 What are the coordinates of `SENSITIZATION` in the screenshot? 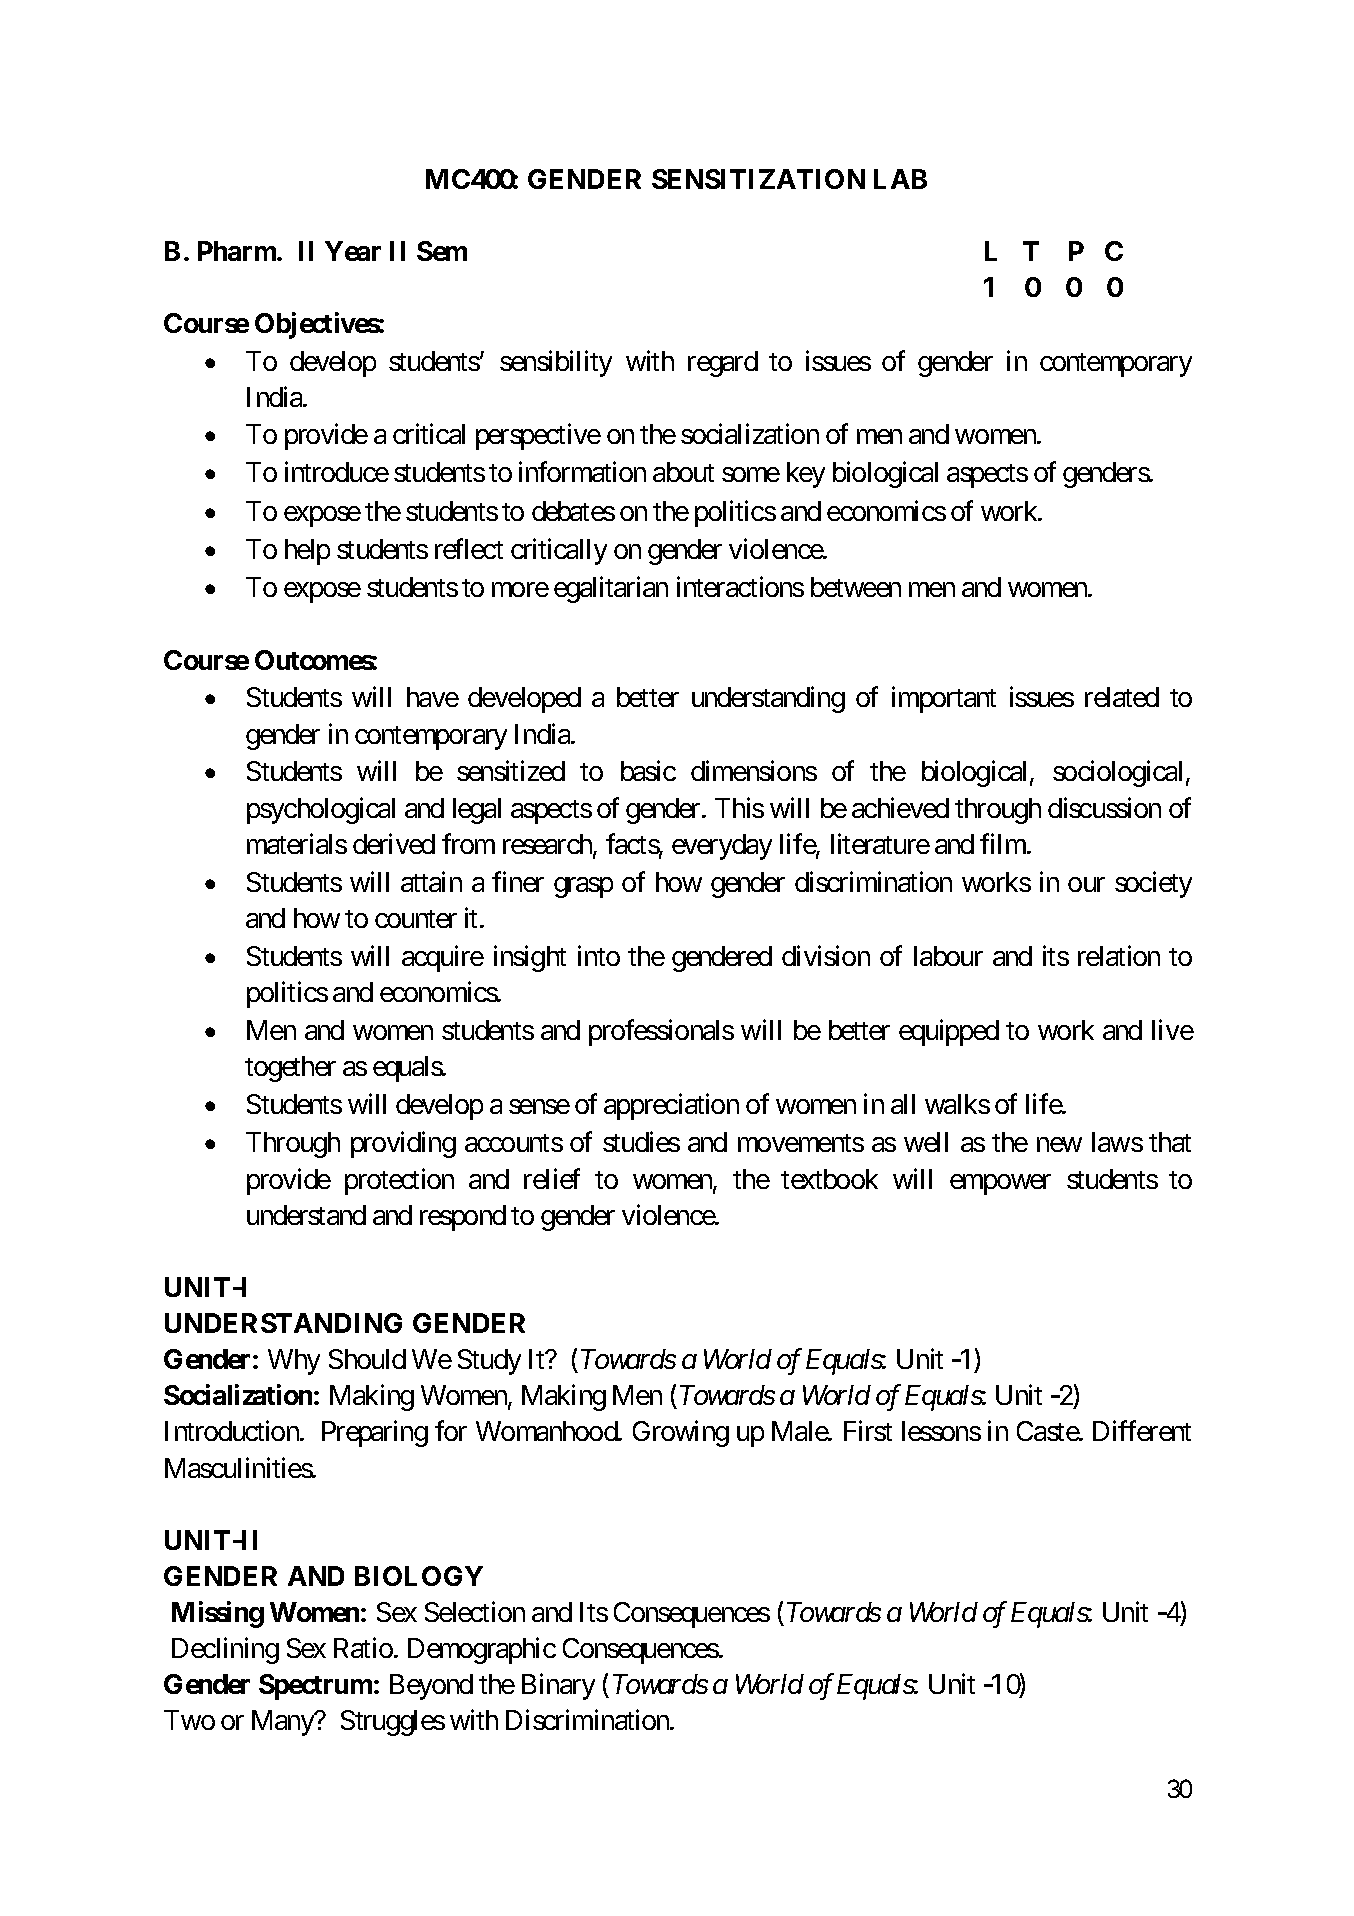 It's located at (758, 179).
